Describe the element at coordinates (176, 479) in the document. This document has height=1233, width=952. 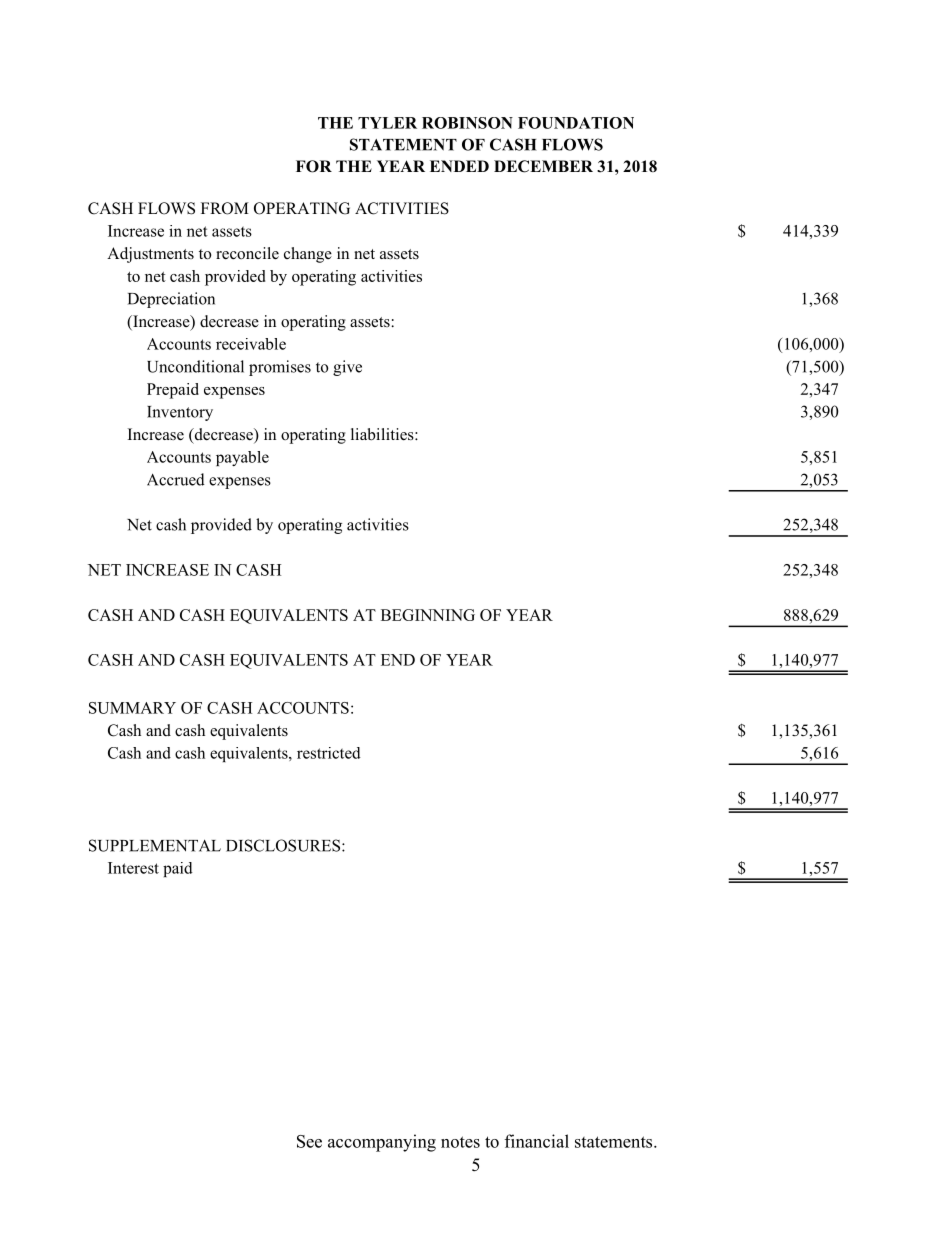
I see `Accrued` at that location.
